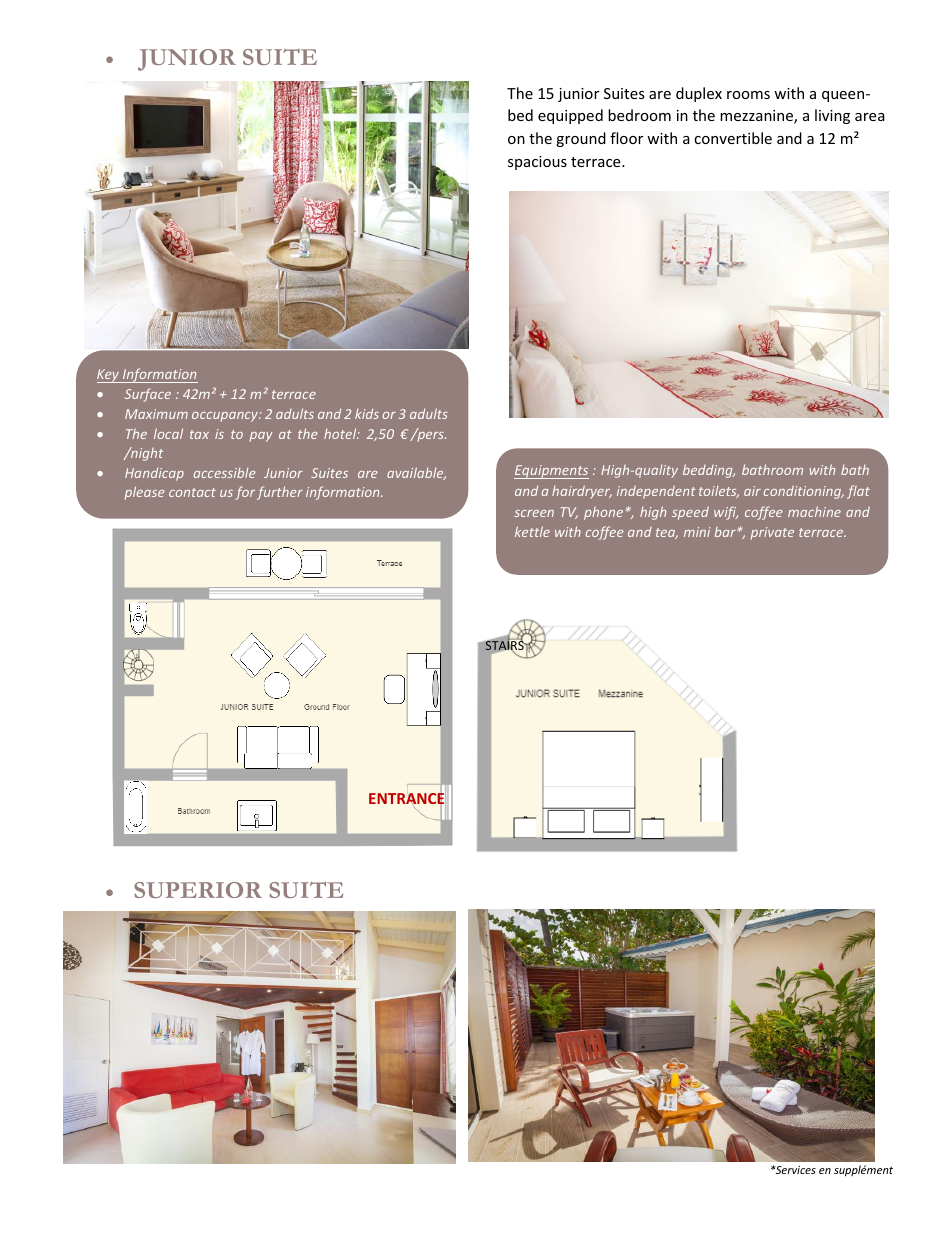 The image size is (952, 1233). What do you see at coordinates (804, 492) in the screenshot?
I see `conditioning` at bounding box center [804, 492].
